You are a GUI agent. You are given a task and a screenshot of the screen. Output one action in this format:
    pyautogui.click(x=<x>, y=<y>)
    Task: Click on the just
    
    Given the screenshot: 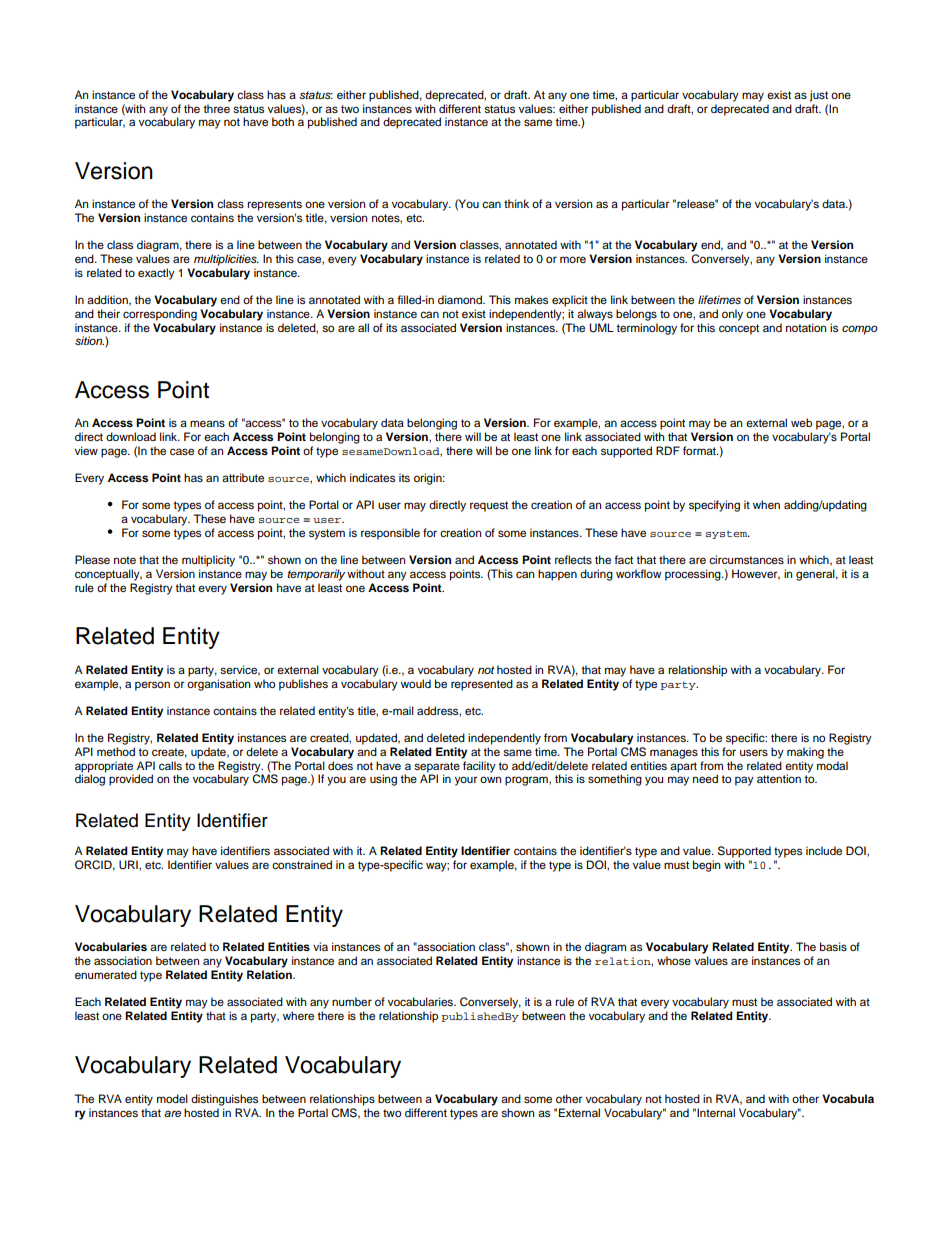 What is the action you would take?
    pyautogui.click(x=819, y=96)
